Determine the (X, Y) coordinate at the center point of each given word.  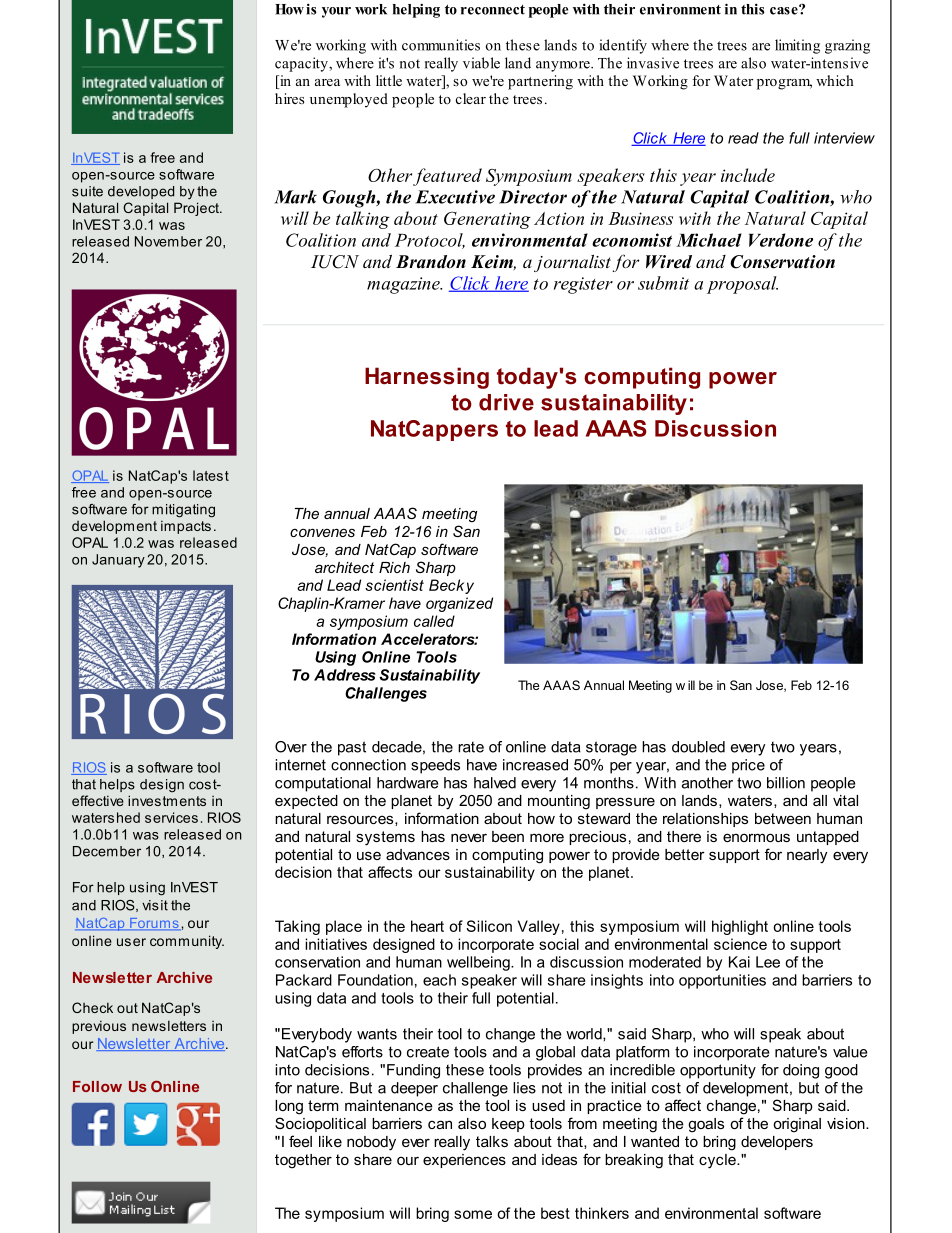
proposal (742, 285)
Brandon (431, 262)
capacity (302, 64)
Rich (394, 567)
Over (291, 747)
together (303, 1161)
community (187, 942)
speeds (435, 766)
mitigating (183, 511)
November (168, 241)
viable (481, 63)
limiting (797, 46)
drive (506, 402)
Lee (768, 962)
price (748, 766)
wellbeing (479, 963)
